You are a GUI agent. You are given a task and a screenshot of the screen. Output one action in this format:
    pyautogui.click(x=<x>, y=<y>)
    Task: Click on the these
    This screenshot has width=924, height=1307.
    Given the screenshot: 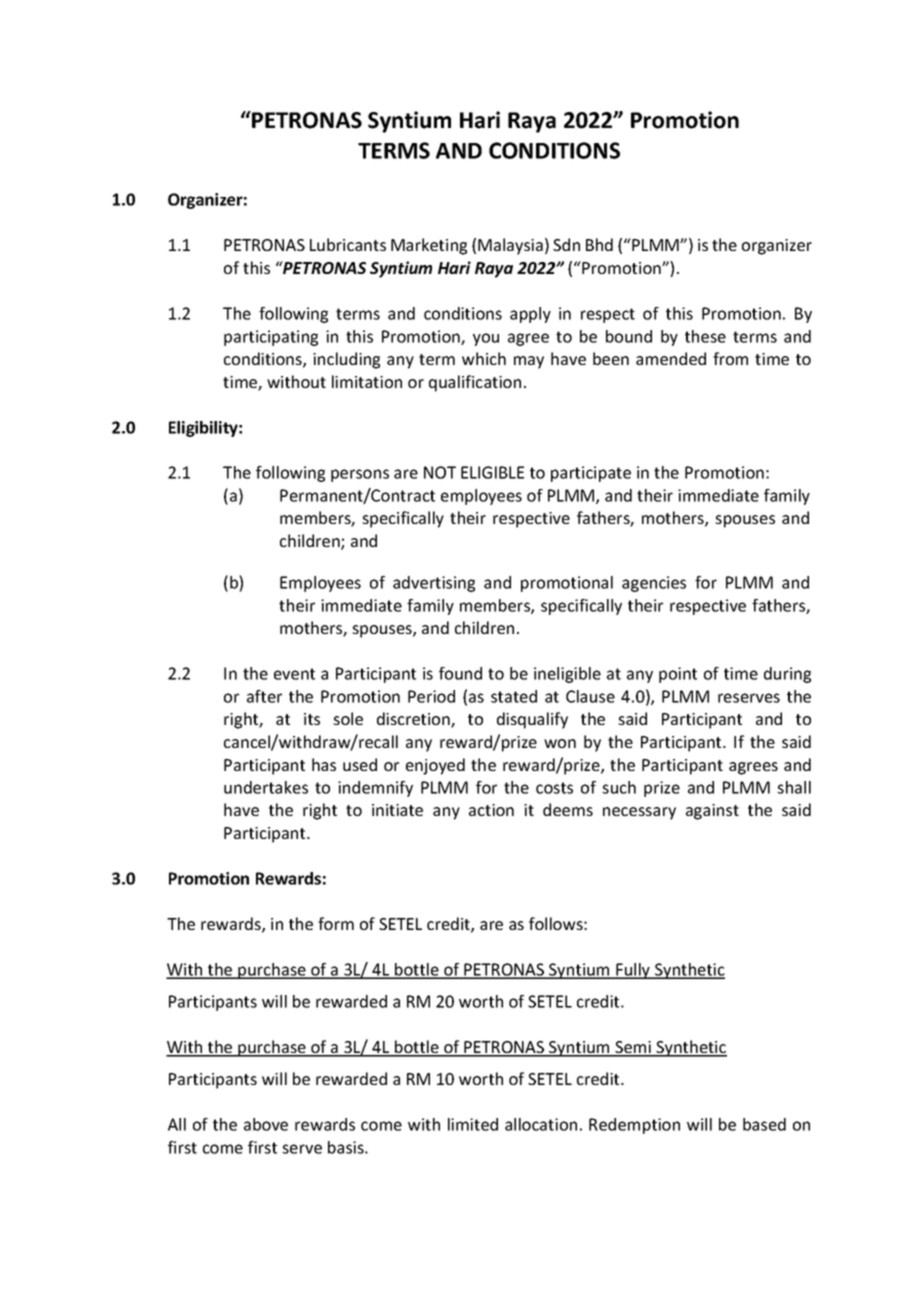 What is the action you would take?
    pyautogui.click(x=705, y=336)
